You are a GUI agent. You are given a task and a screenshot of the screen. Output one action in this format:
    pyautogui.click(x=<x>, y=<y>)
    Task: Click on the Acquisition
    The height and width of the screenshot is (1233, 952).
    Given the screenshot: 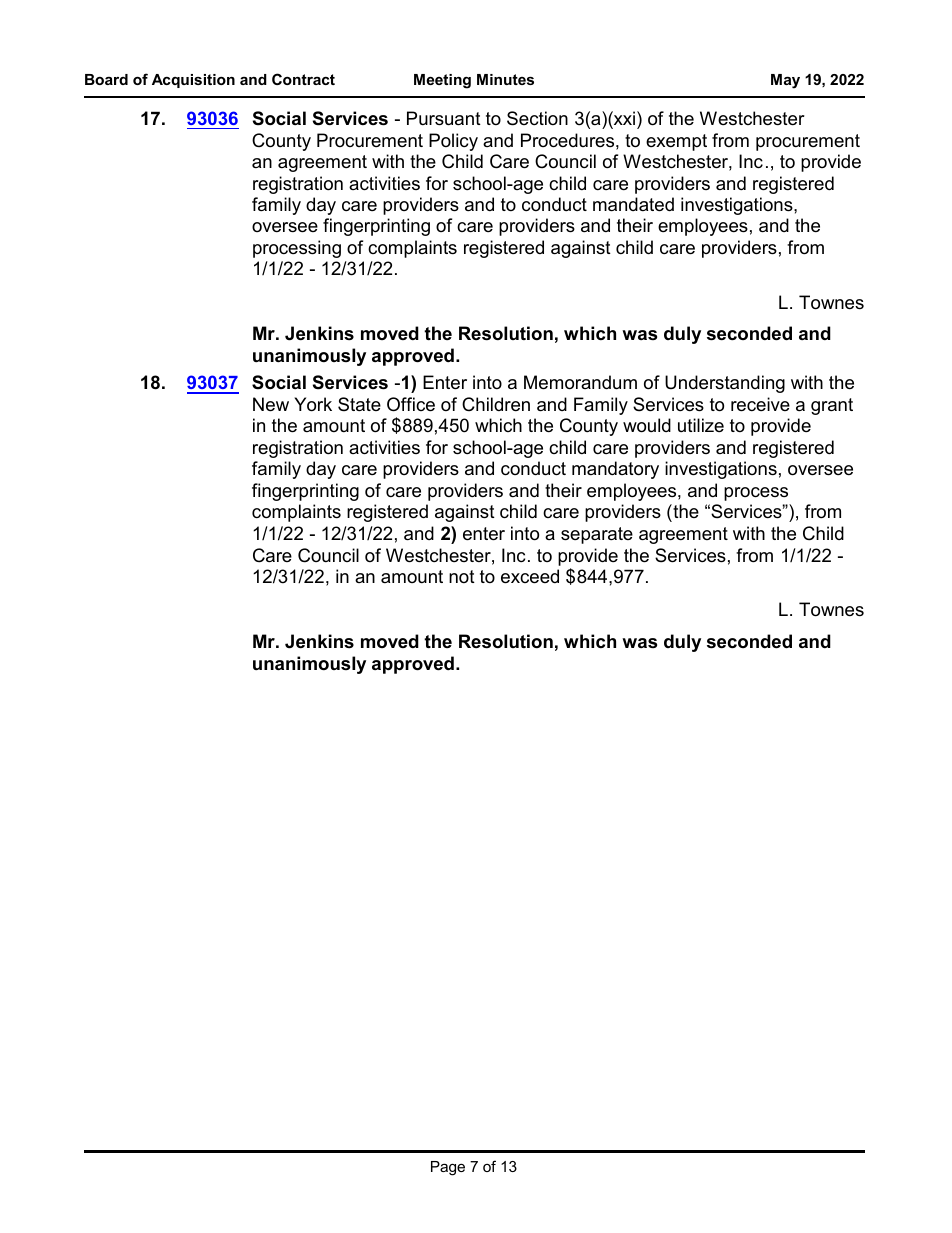 What is the action you would take?
    pyautogui.click(x=193, y=81)
